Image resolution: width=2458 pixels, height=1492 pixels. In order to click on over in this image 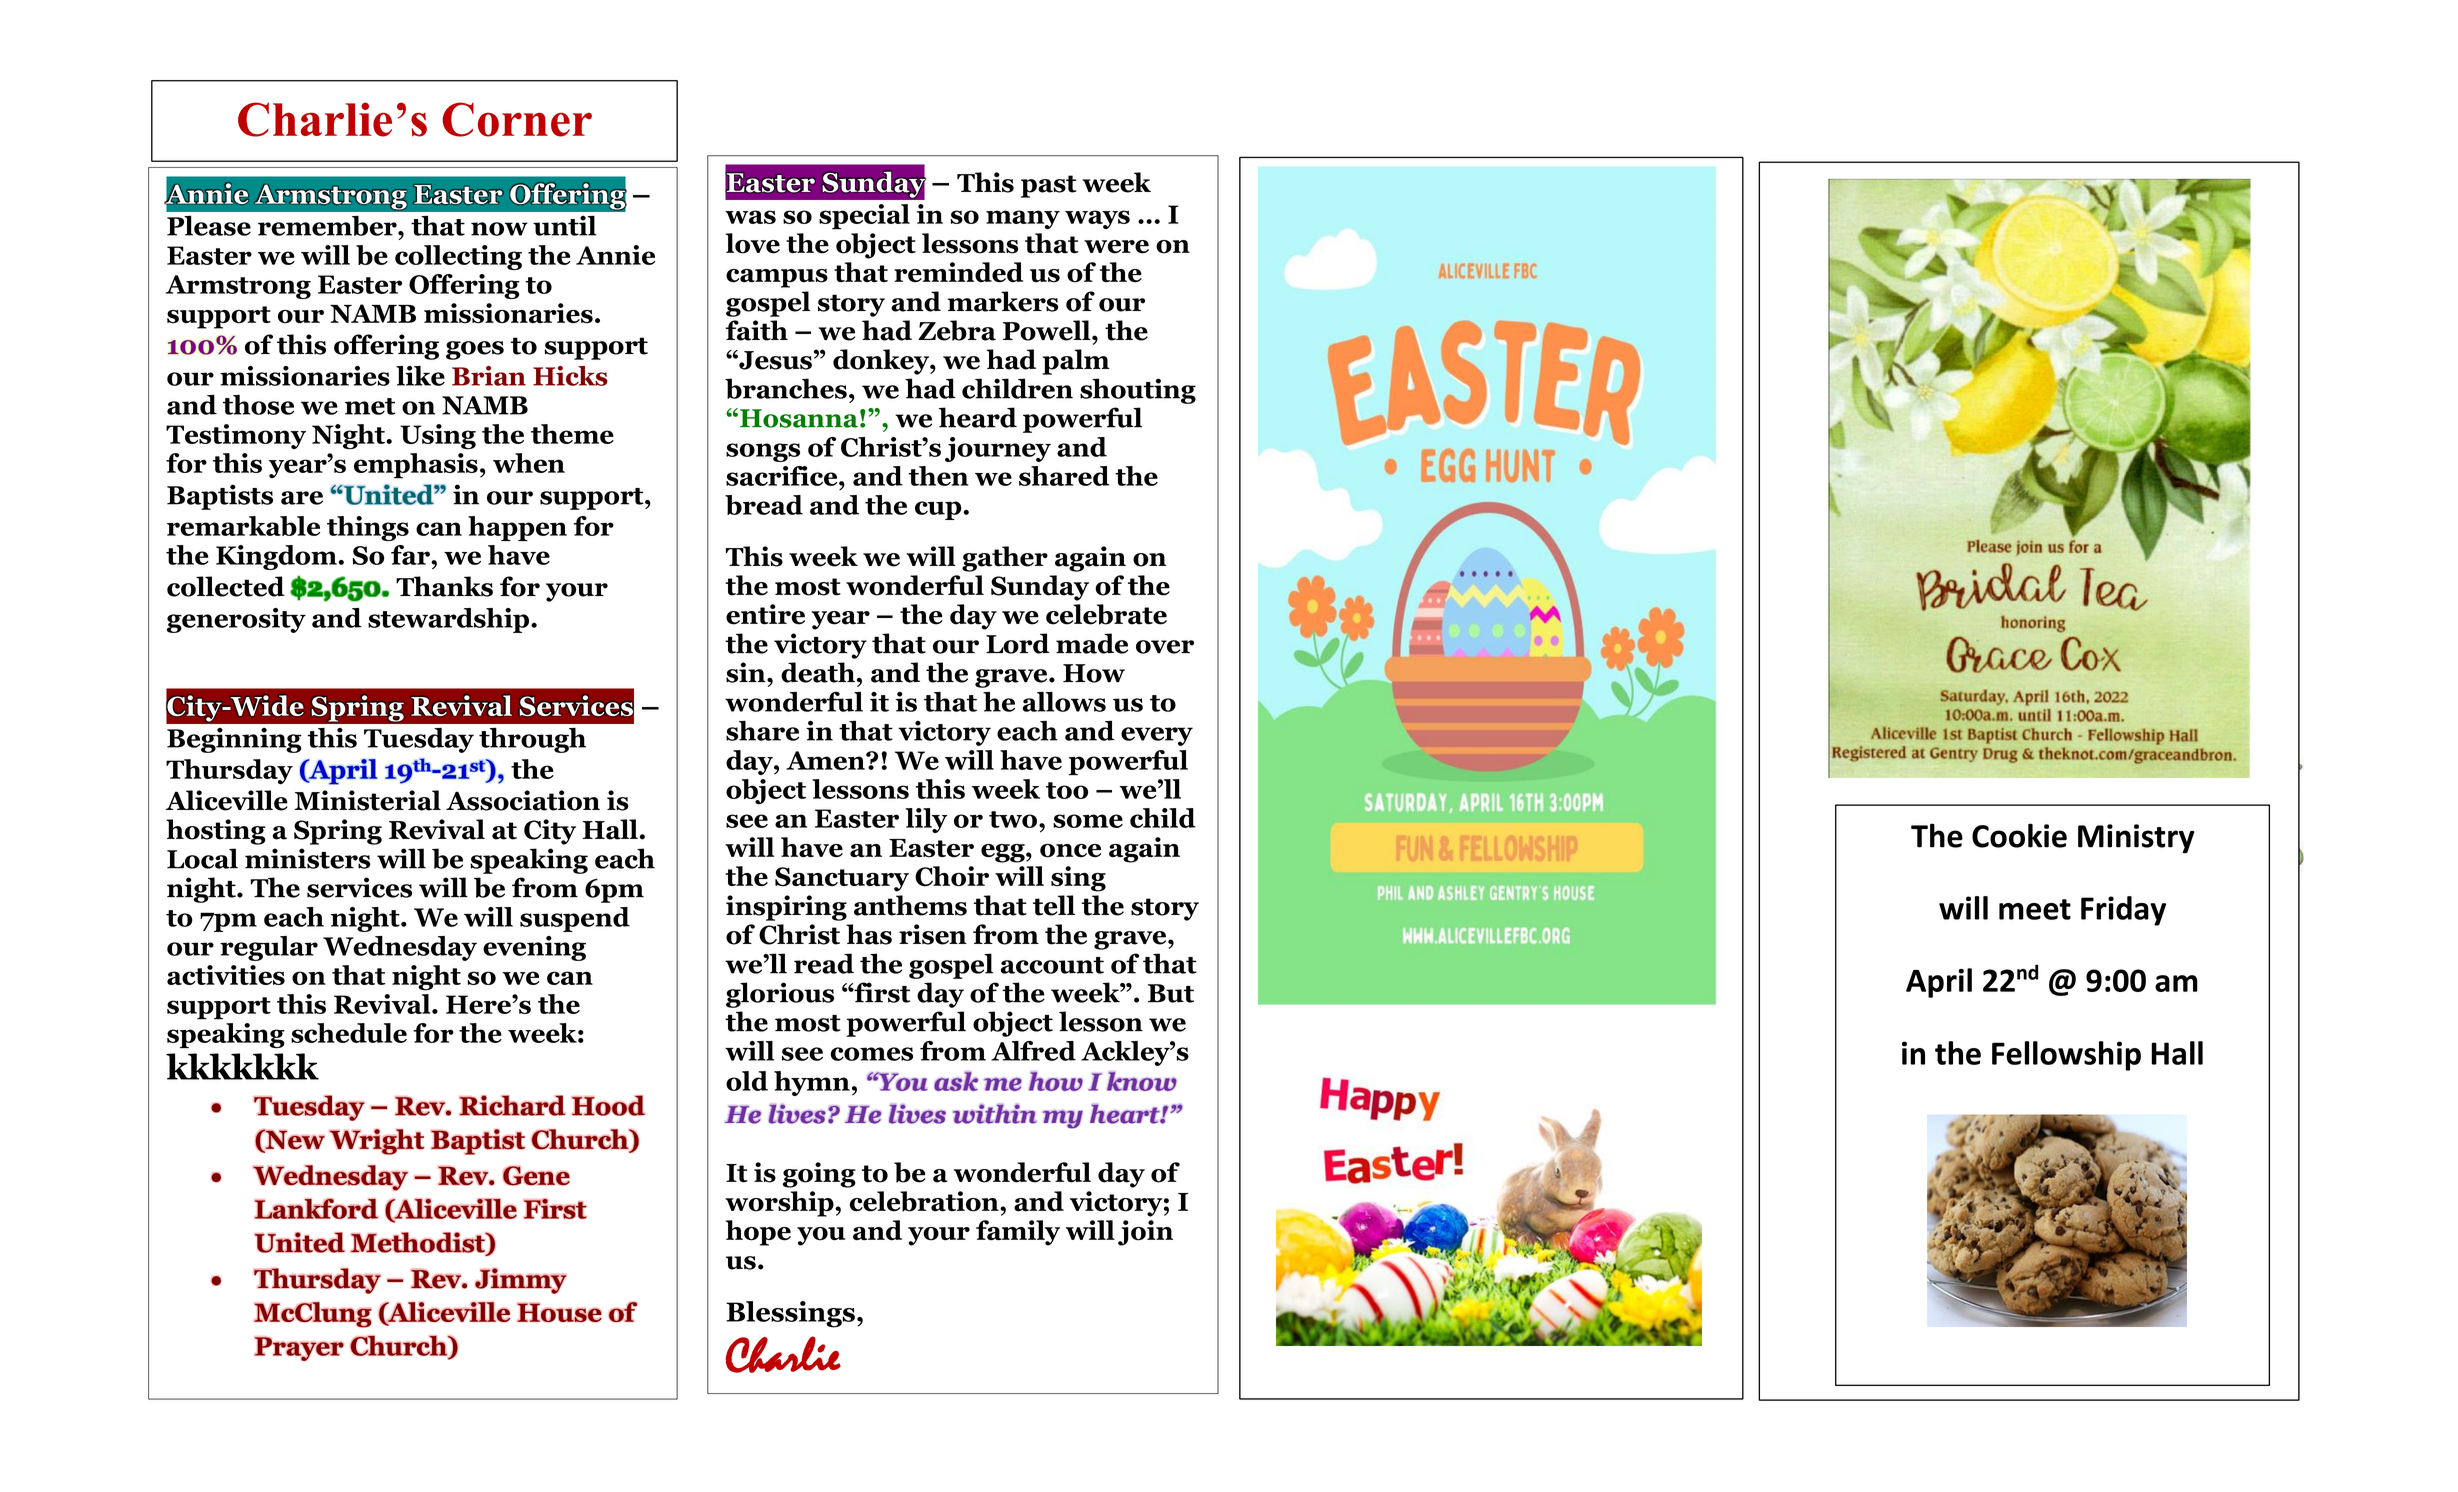, I will do `click(1165, 647)`.
